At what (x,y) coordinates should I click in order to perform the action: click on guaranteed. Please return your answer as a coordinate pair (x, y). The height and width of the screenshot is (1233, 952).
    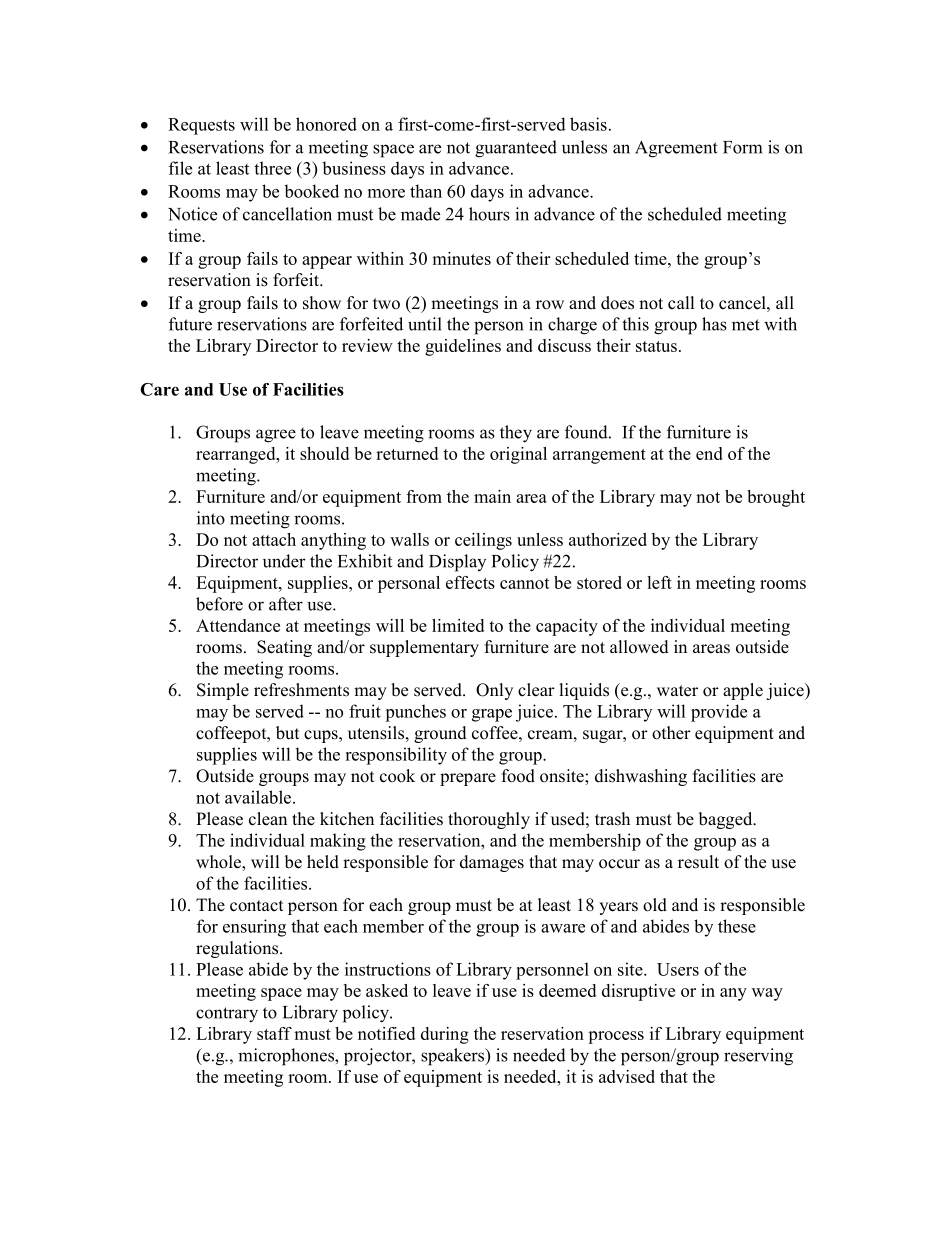
    Looking at the image, I should click on (516, 149).
